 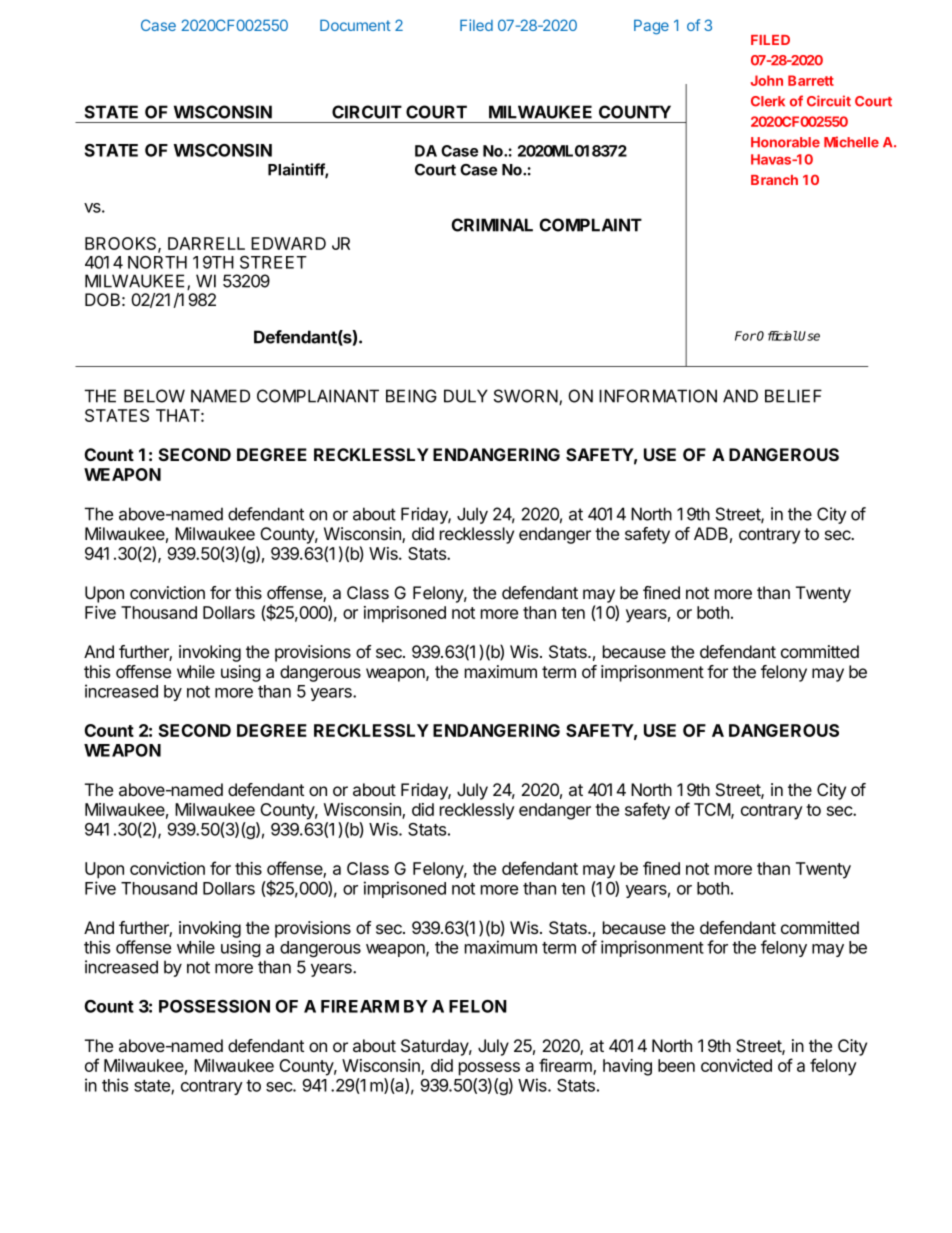 What do you see at coordinates (627, 1067) in the screenshot?
I see `having` at bounding box center [627, 1067].
